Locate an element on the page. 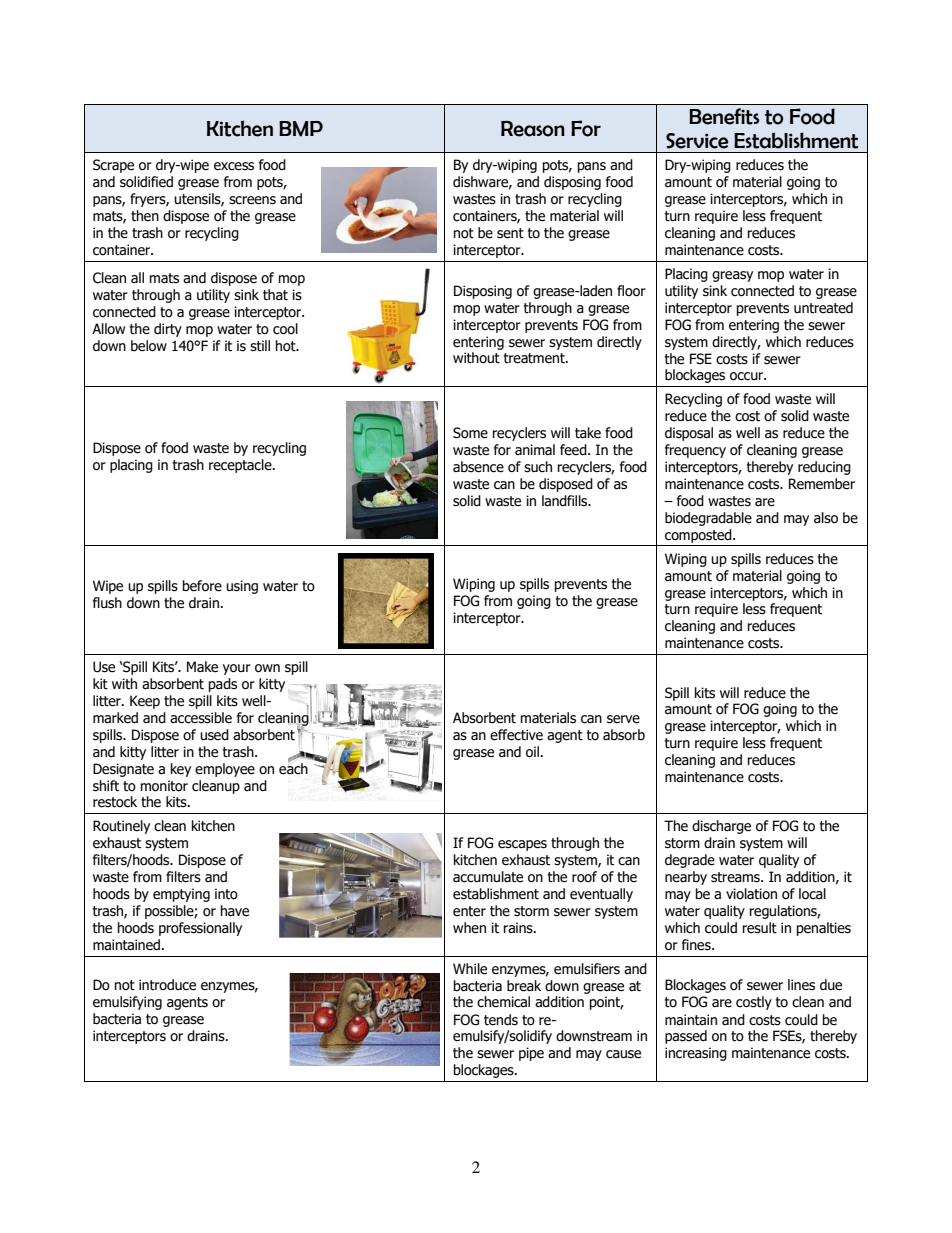  used is located at coordinates (214, 735).
